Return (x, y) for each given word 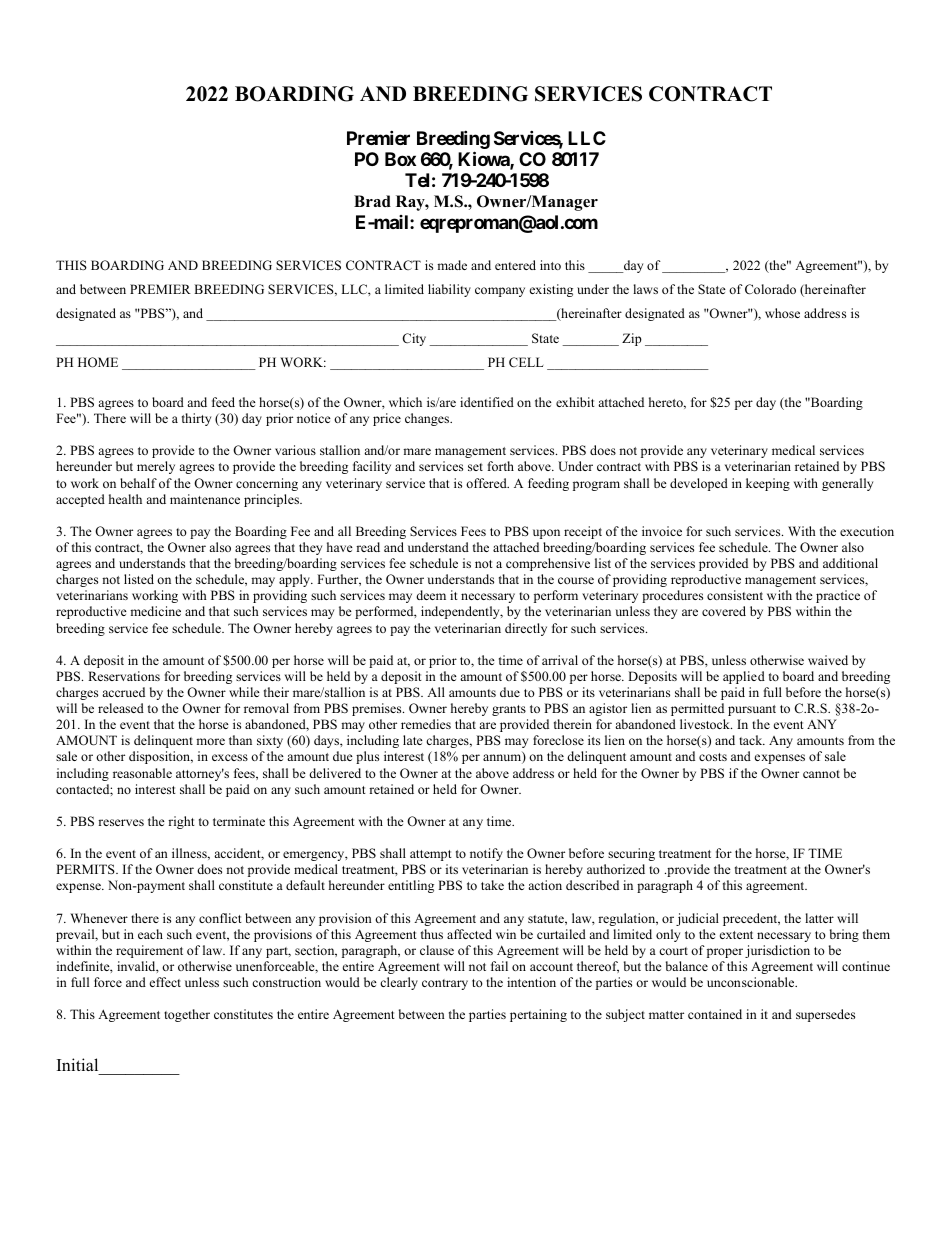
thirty (196, 419)
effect (165, 982)
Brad (372, 201)
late (413, 740)
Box (400, 159)
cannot (821, 774)
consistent (735, 595)
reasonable (142, 773)
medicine (155, 611)
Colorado (770, 289)
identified (487, 402)
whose (782, 313)
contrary (445, 984)
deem (431, 595)
